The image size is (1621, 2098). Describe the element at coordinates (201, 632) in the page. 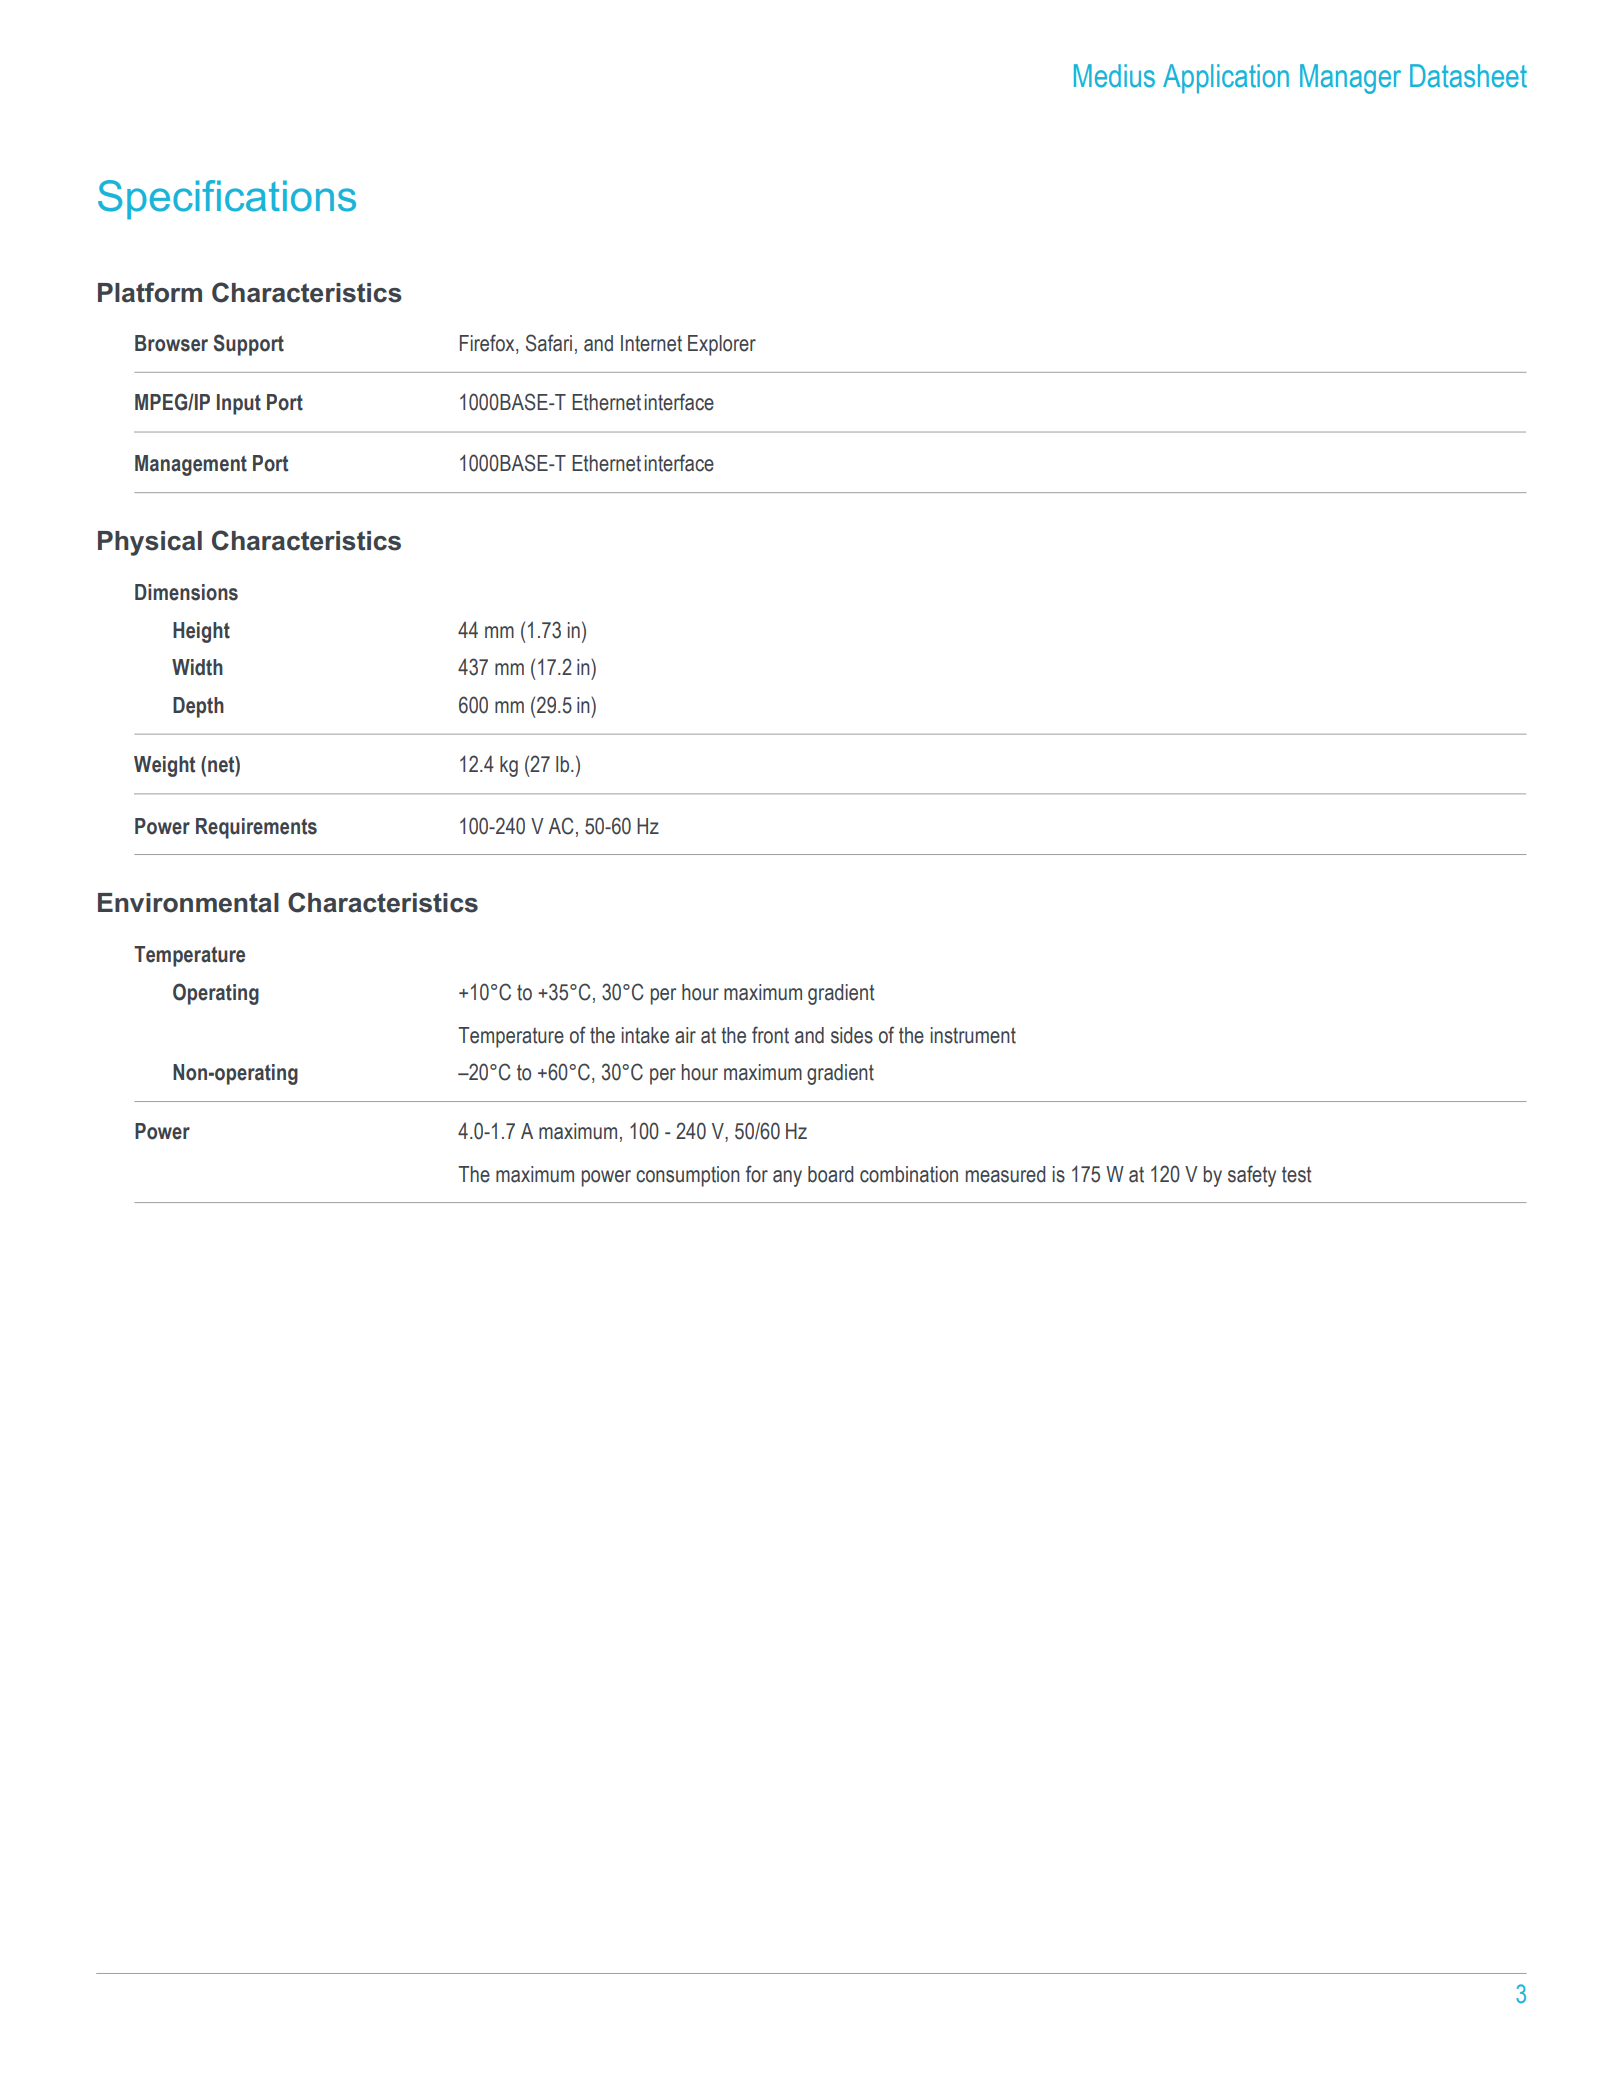

I see `Height` at that location.
